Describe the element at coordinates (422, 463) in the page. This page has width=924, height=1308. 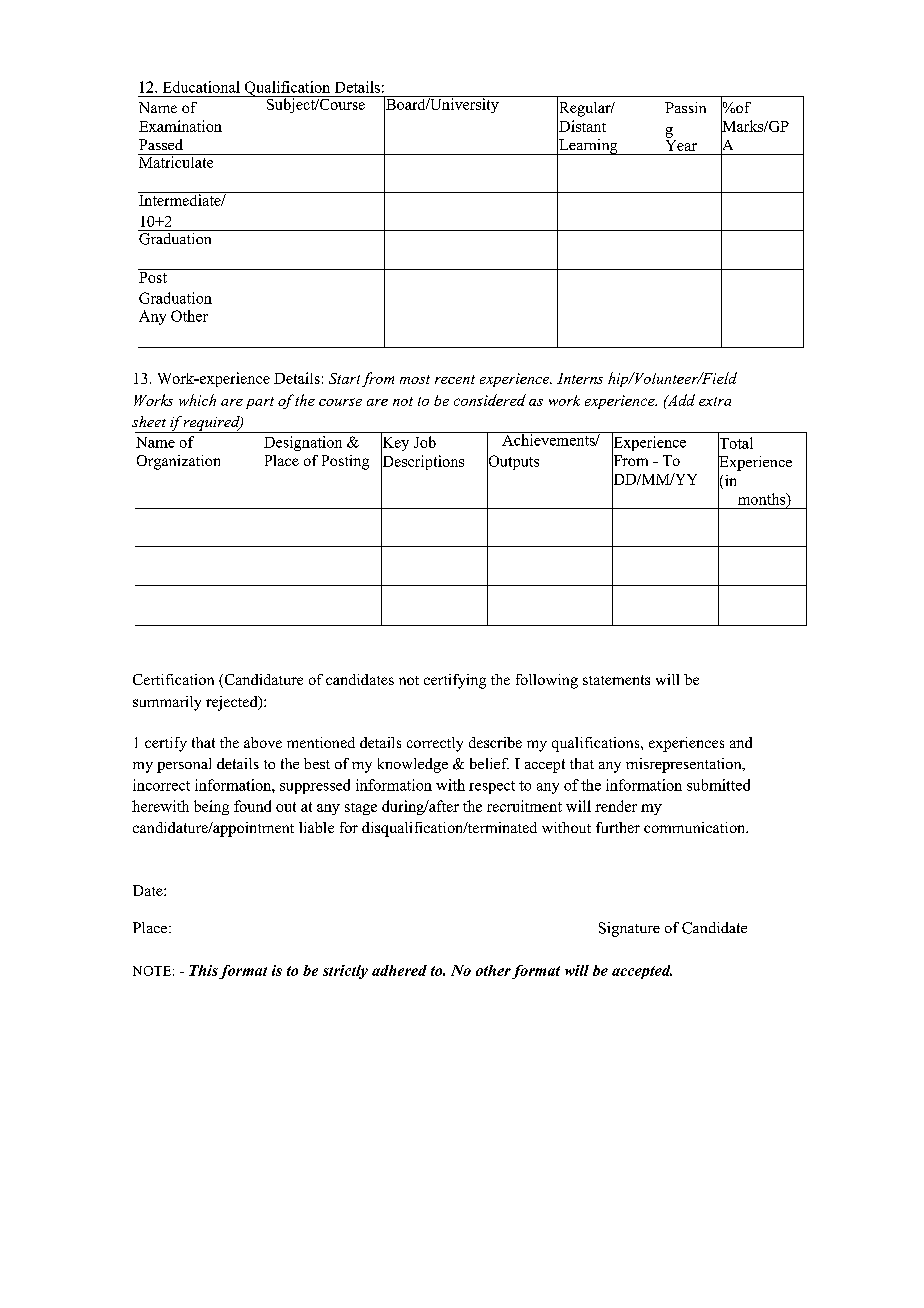
I see `Descriptions` at that location.
